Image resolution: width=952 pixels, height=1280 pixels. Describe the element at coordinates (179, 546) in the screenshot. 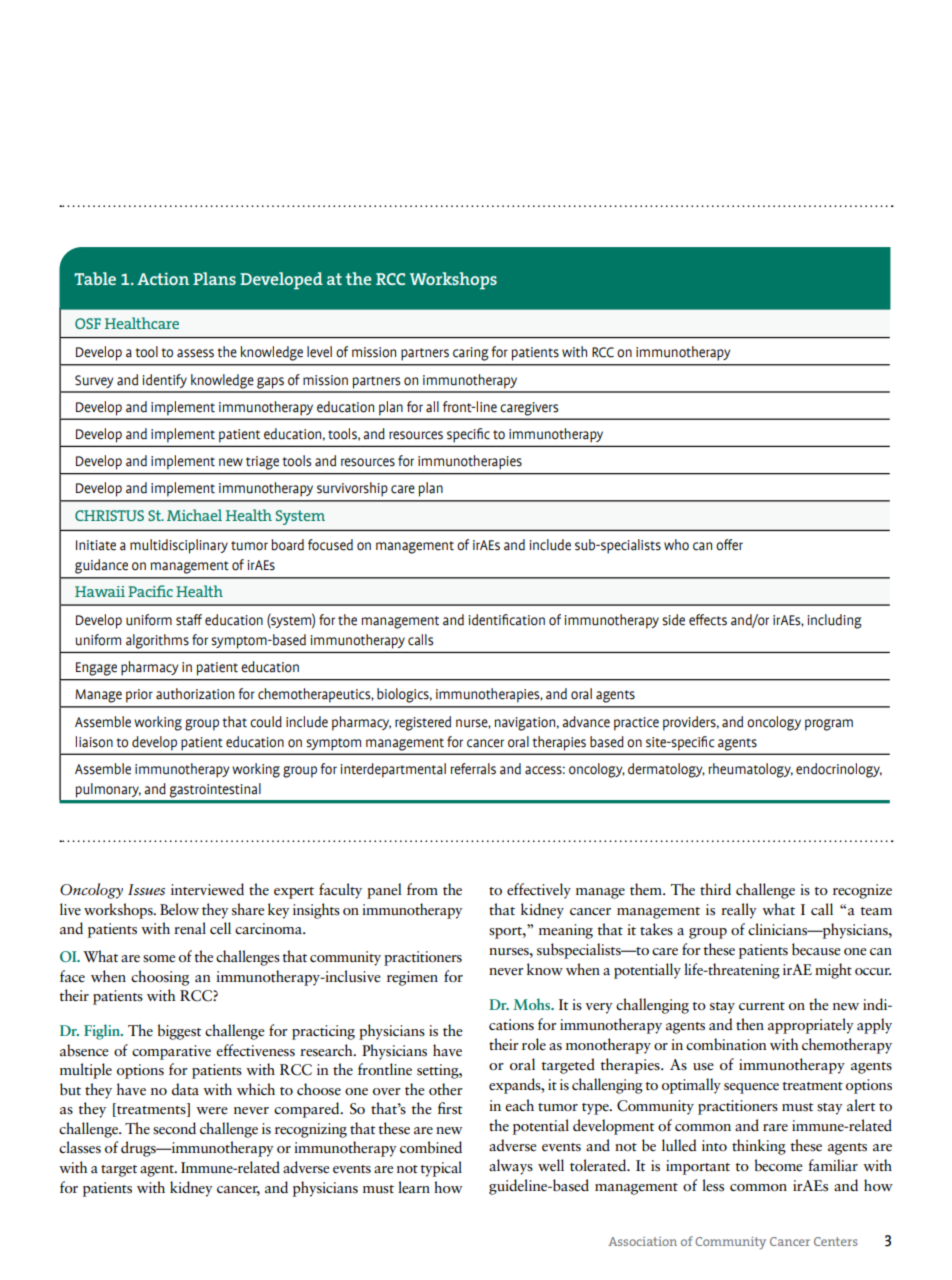

I see `multidisciplinary` at that location.
